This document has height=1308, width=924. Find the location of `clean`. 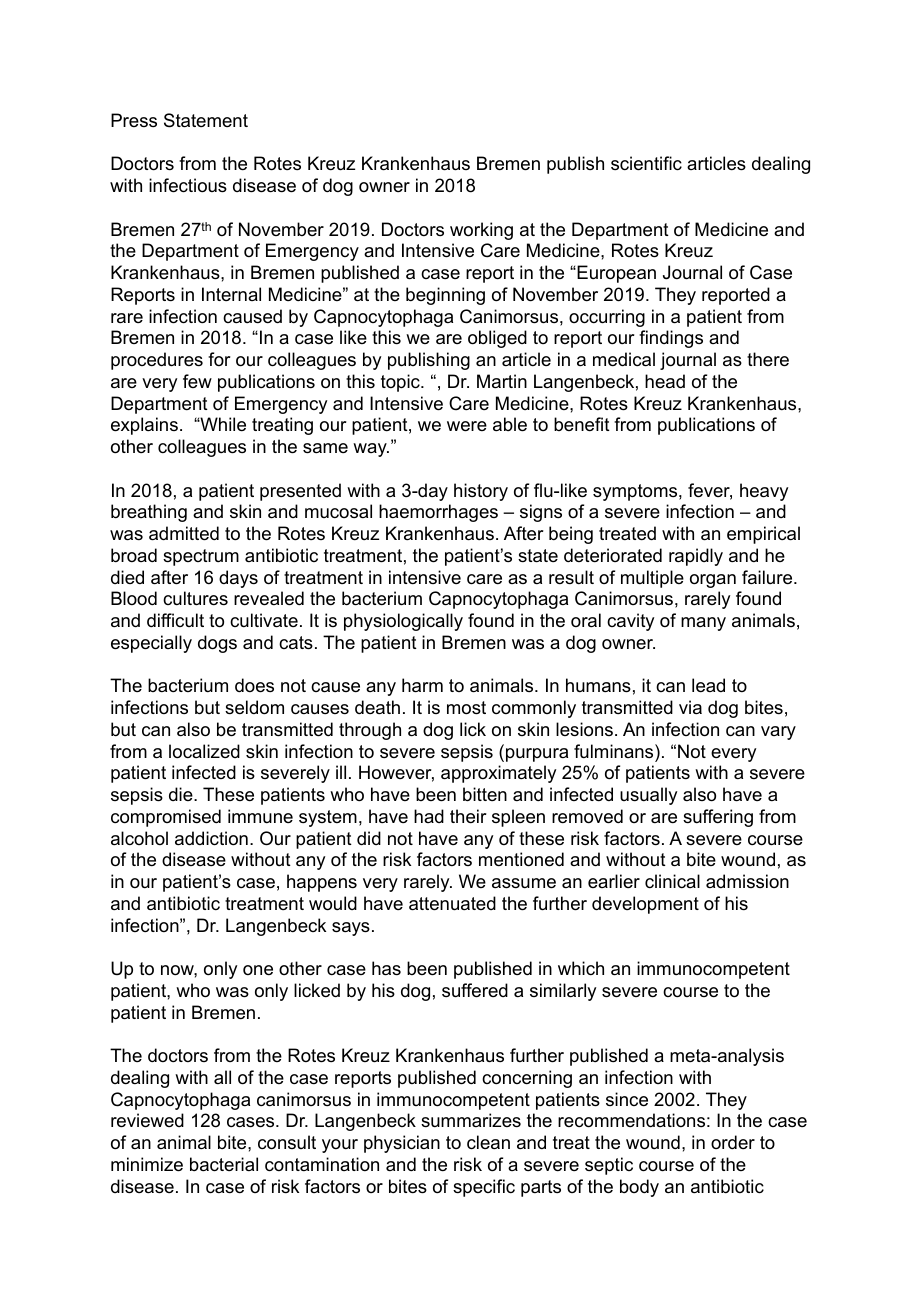

clean is located at coordinates (488, 1142).
